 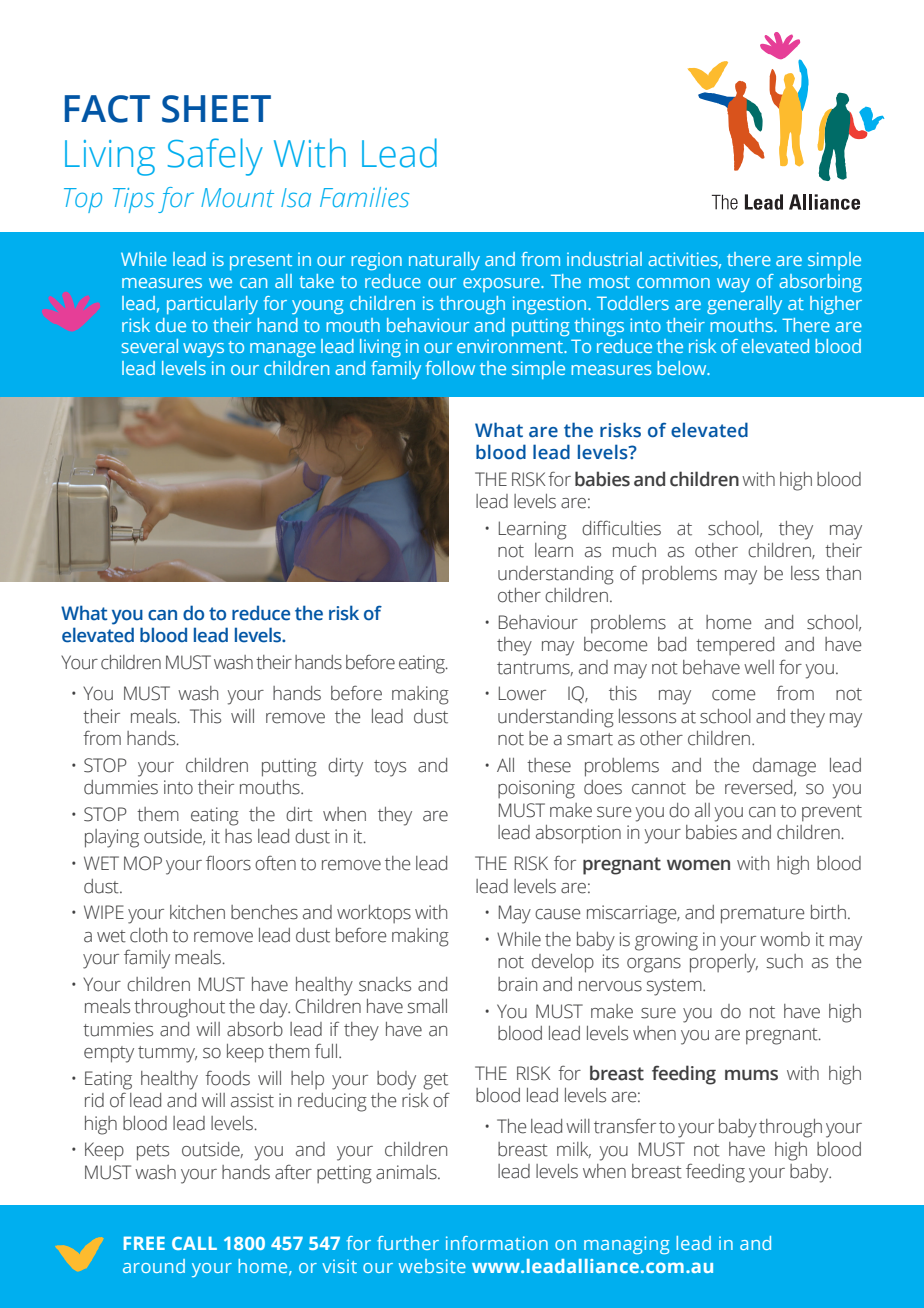 I want to click on Safely, so click(x=215, y=157).
